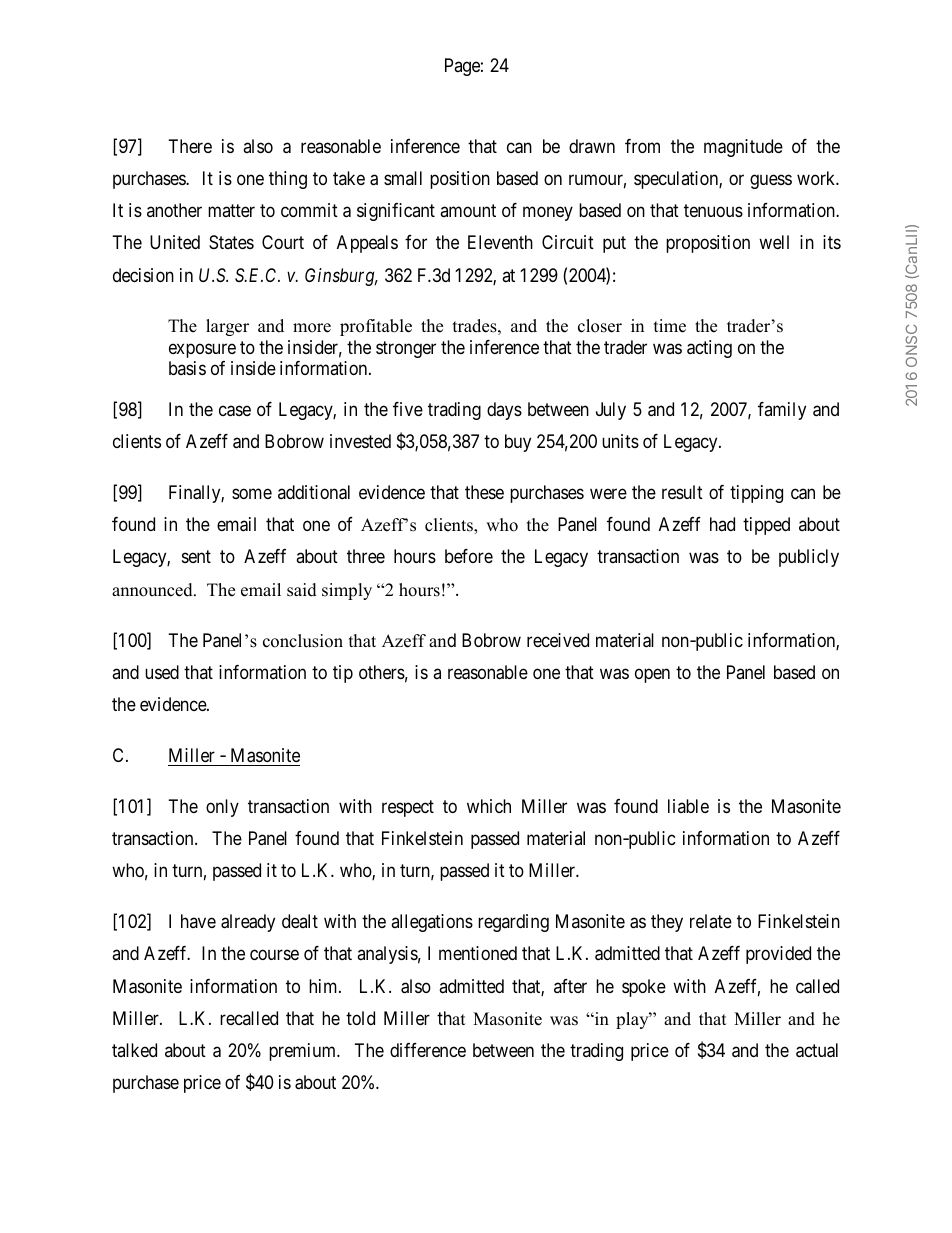 The image size is (952, 1233). Describe the element at coordinates (428, 1050) in the screenshot. I see `difference` at that location.
